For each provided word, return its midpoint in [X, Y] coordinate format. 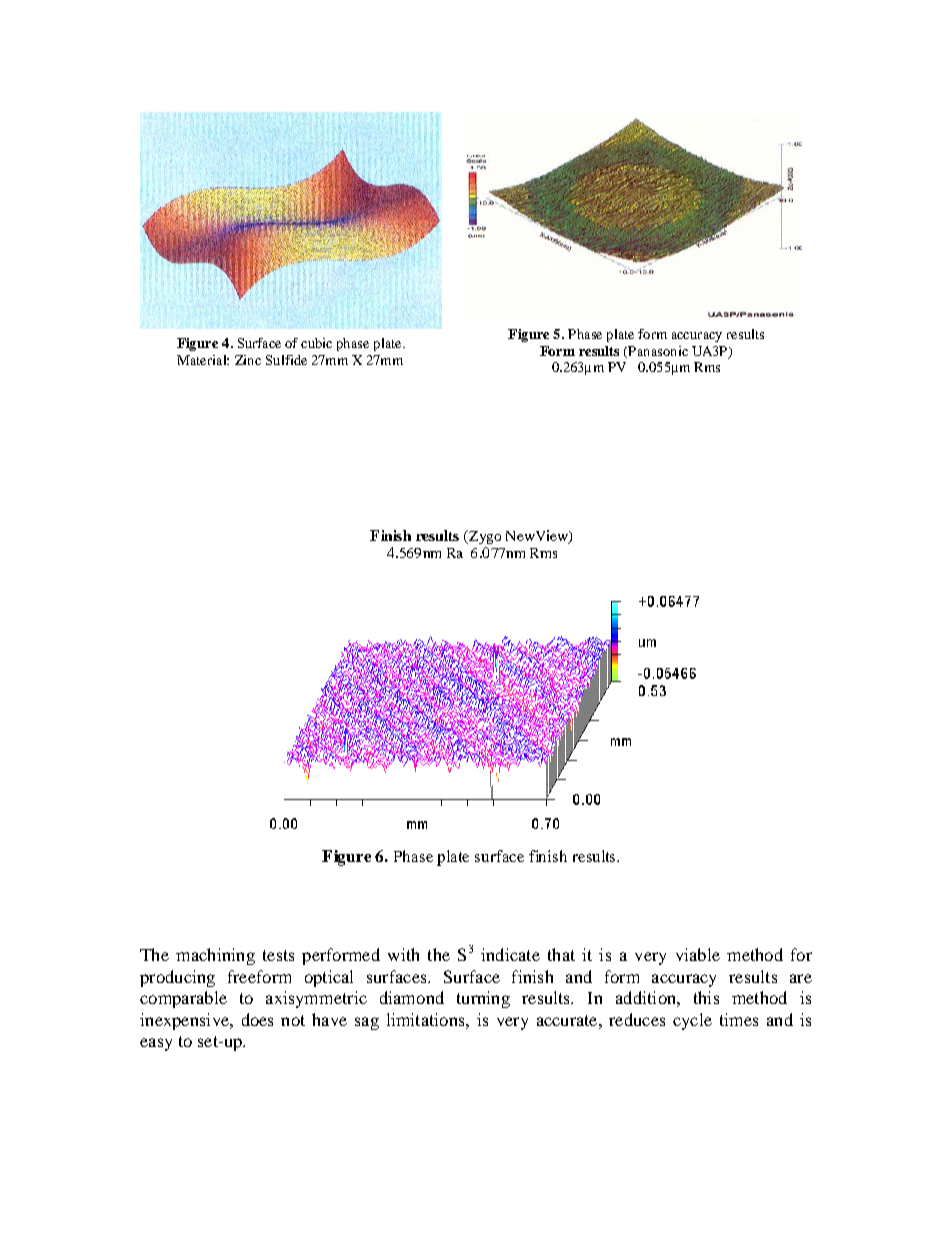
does [257, 1019]
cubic [316, 343]
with [403, 954]
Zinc [248, 360]
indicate [510, 954]
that [561, 954]
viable [698, 954]
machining [215, 956]
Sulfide [286, 360]
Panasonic [657, 352]
